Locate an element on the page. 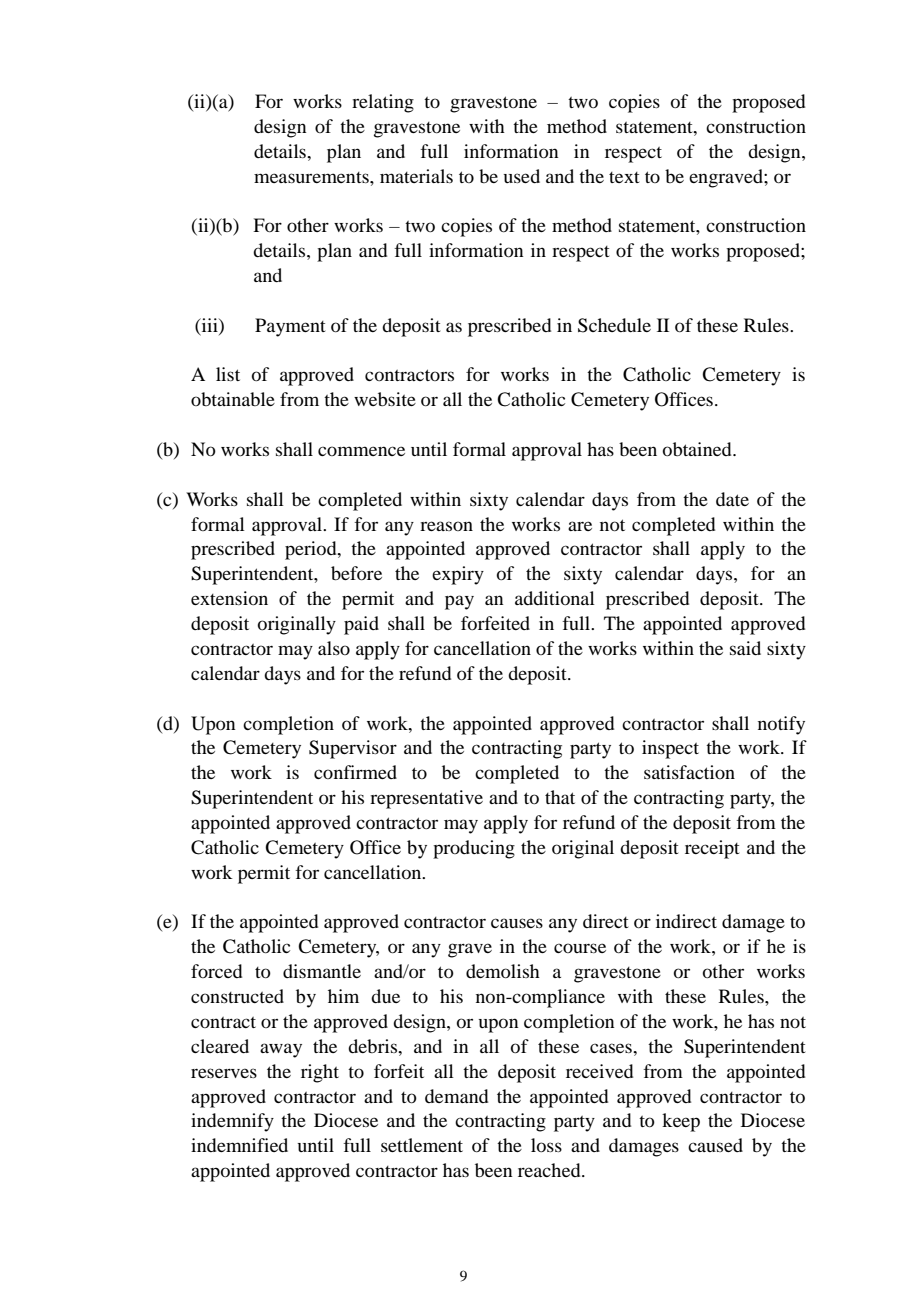 The height and width of the document is (1308, 924). reason is located at coordinates (446, 526).
